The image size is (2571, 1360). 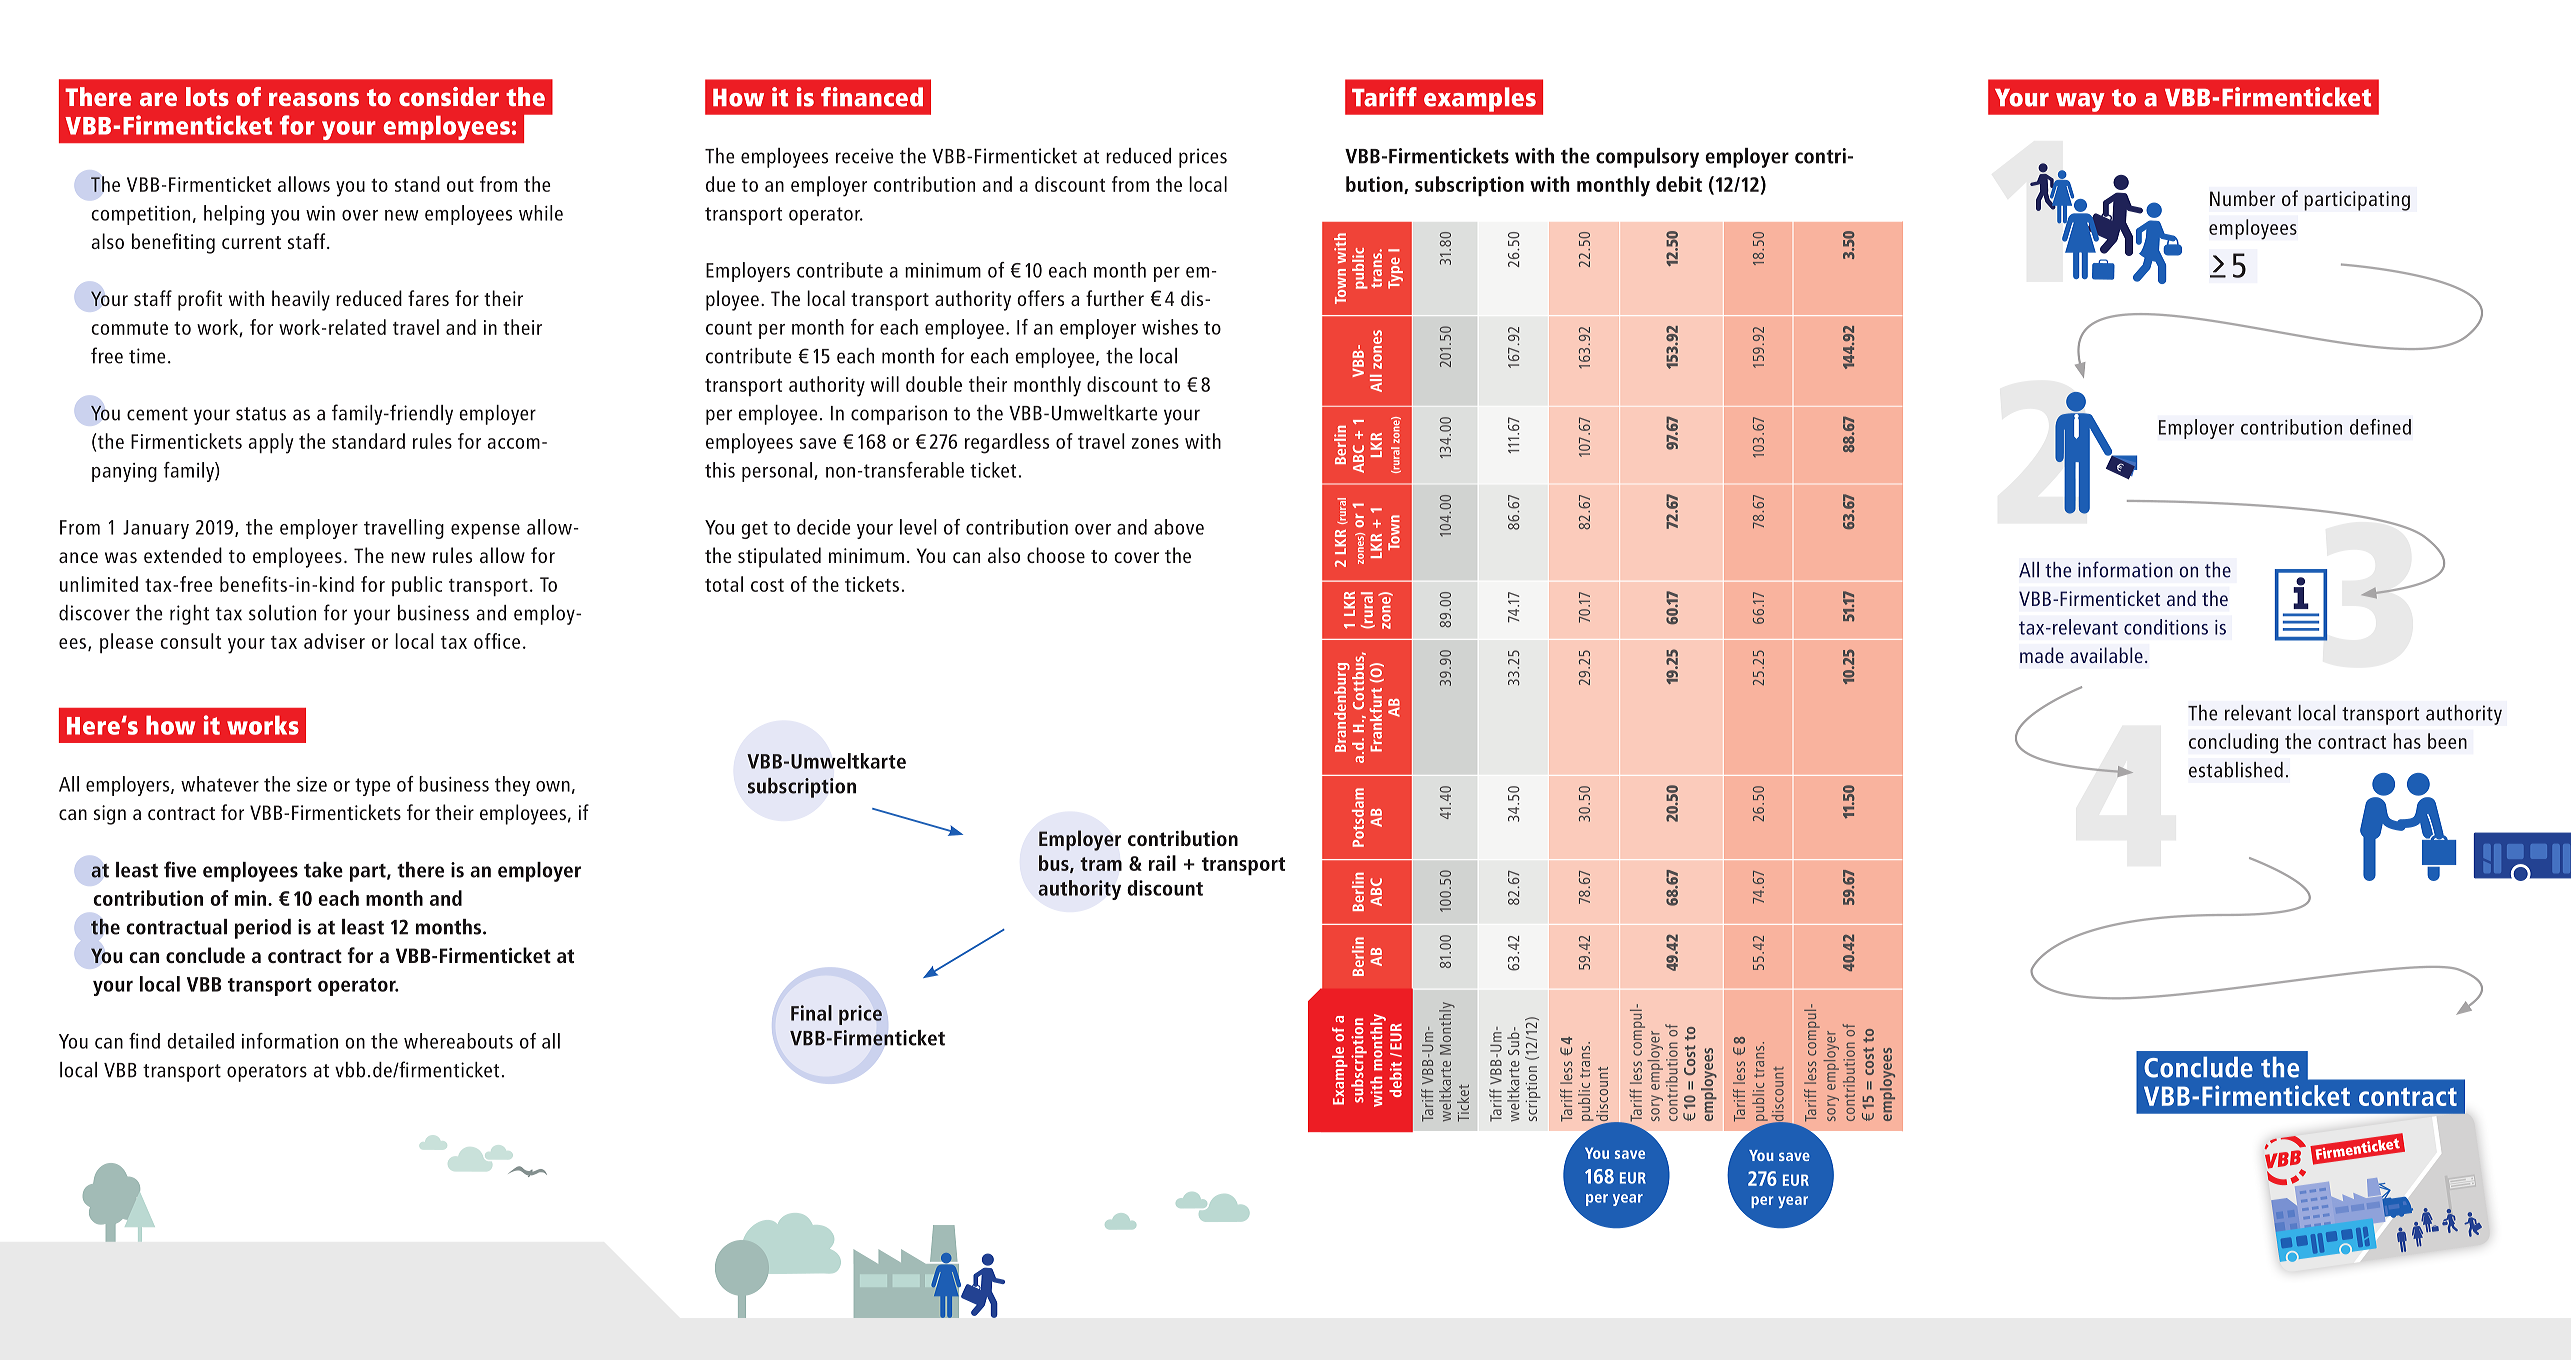 What do you see at coordinates (200, 1041) in the screenshot?
I see `detailed` at bounding box center [200, 1041].
